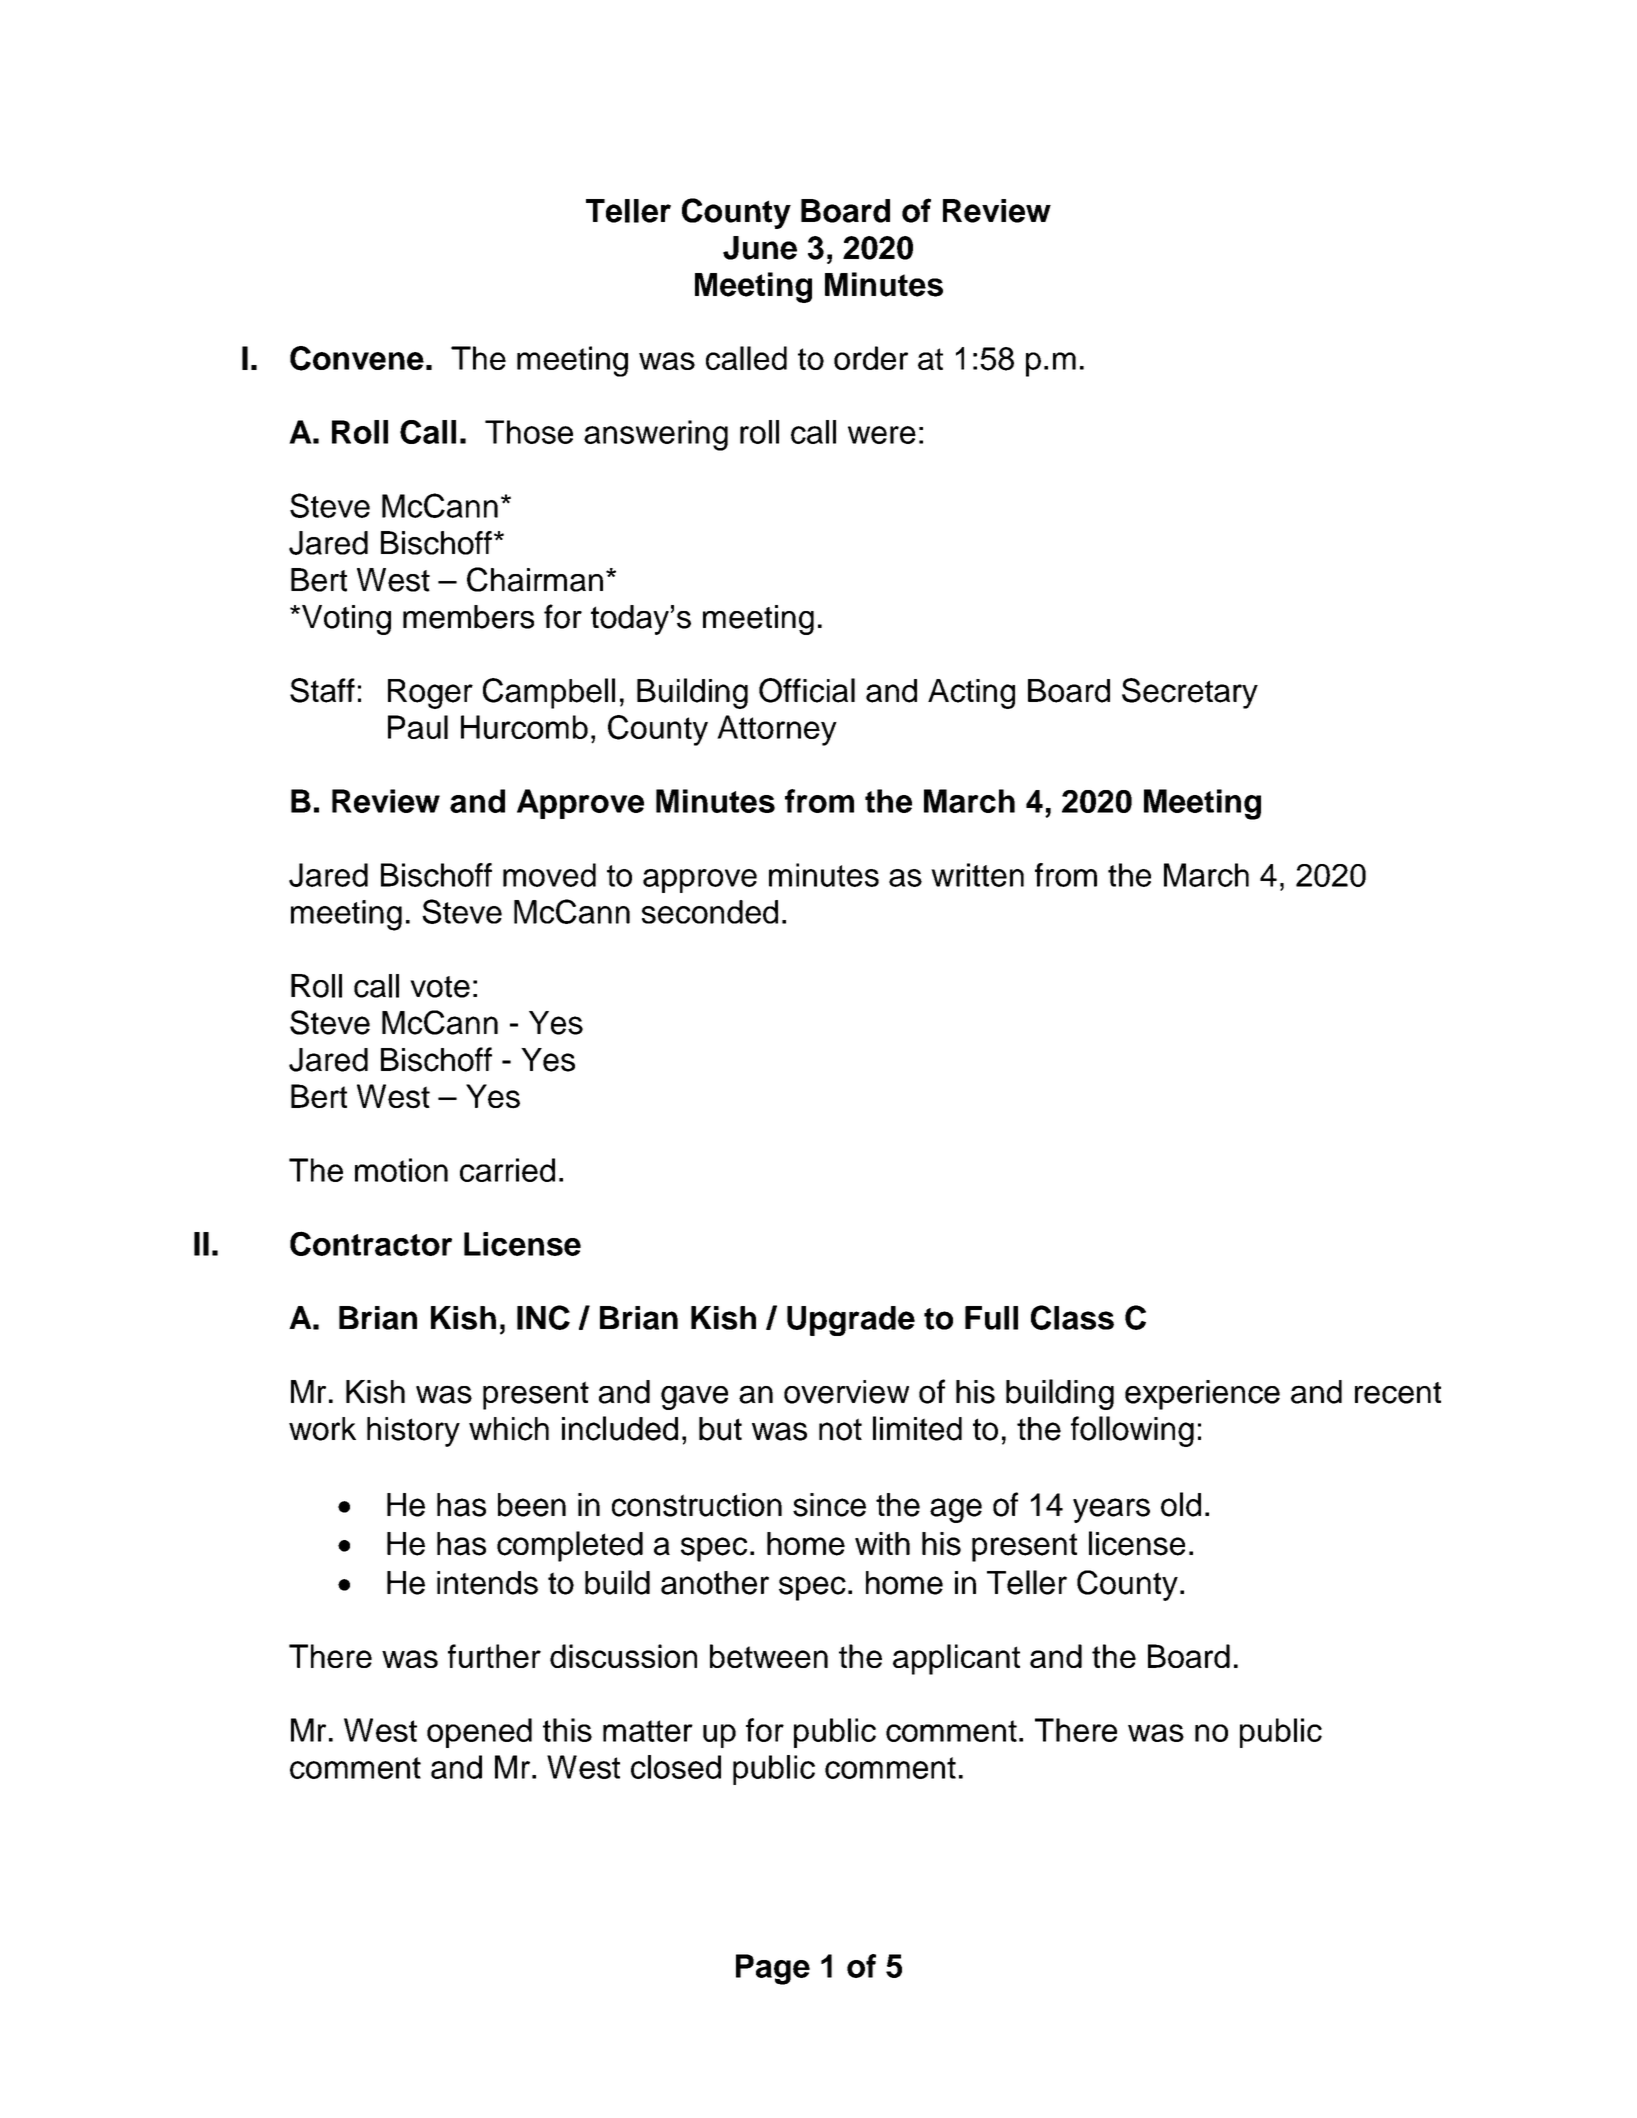 The height and width of the screenshot is (2118, 1637). Describe the element at coordinates (1181, 1504) in the screenshot. I see `old` at that location.
